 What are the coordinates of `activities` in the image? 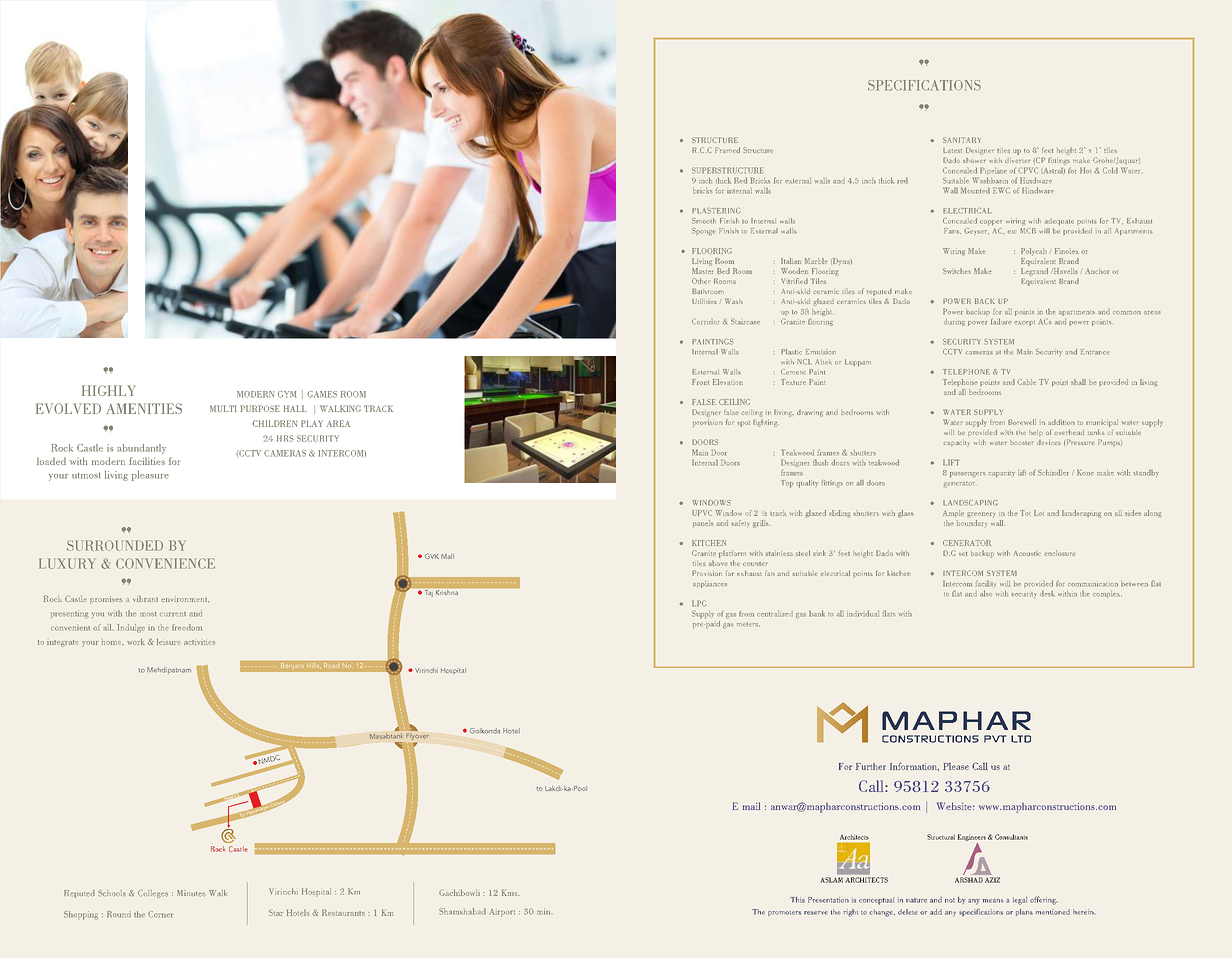 It's located at (199, 642).
